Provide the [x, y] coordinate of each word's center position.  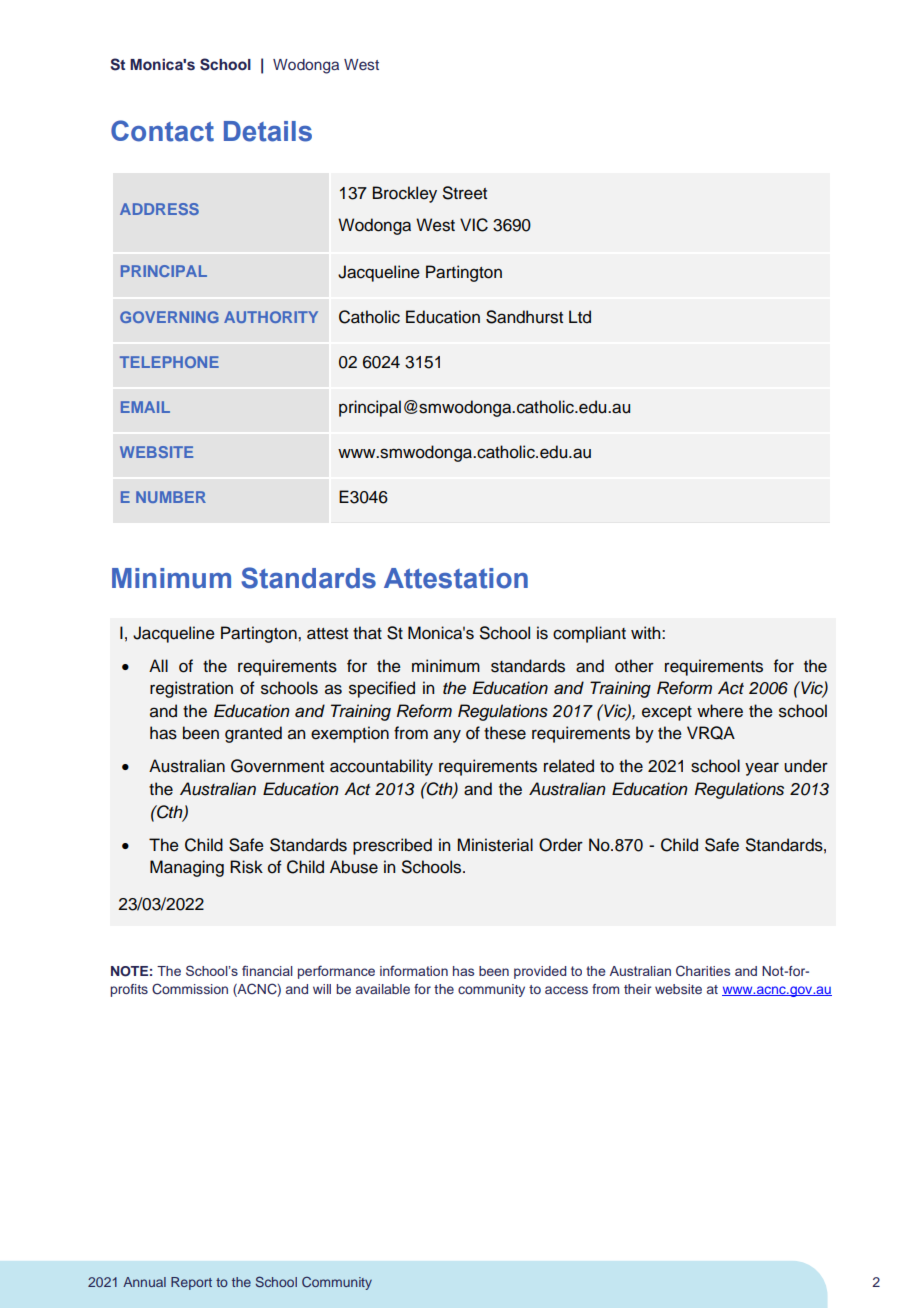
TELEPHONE [169, 362]
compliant [589, 634]
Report [191, 1283]
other [634, 666]
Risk [246, 867]
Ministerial [495, 845]
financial [267, 970]
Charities [703, 970]
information [414, 970]
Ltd [580, 317]
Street [465, 193]
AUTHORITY [271, 317]
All [158, 665]
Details [268, 131]
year [762, 769]
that [367, 633]
